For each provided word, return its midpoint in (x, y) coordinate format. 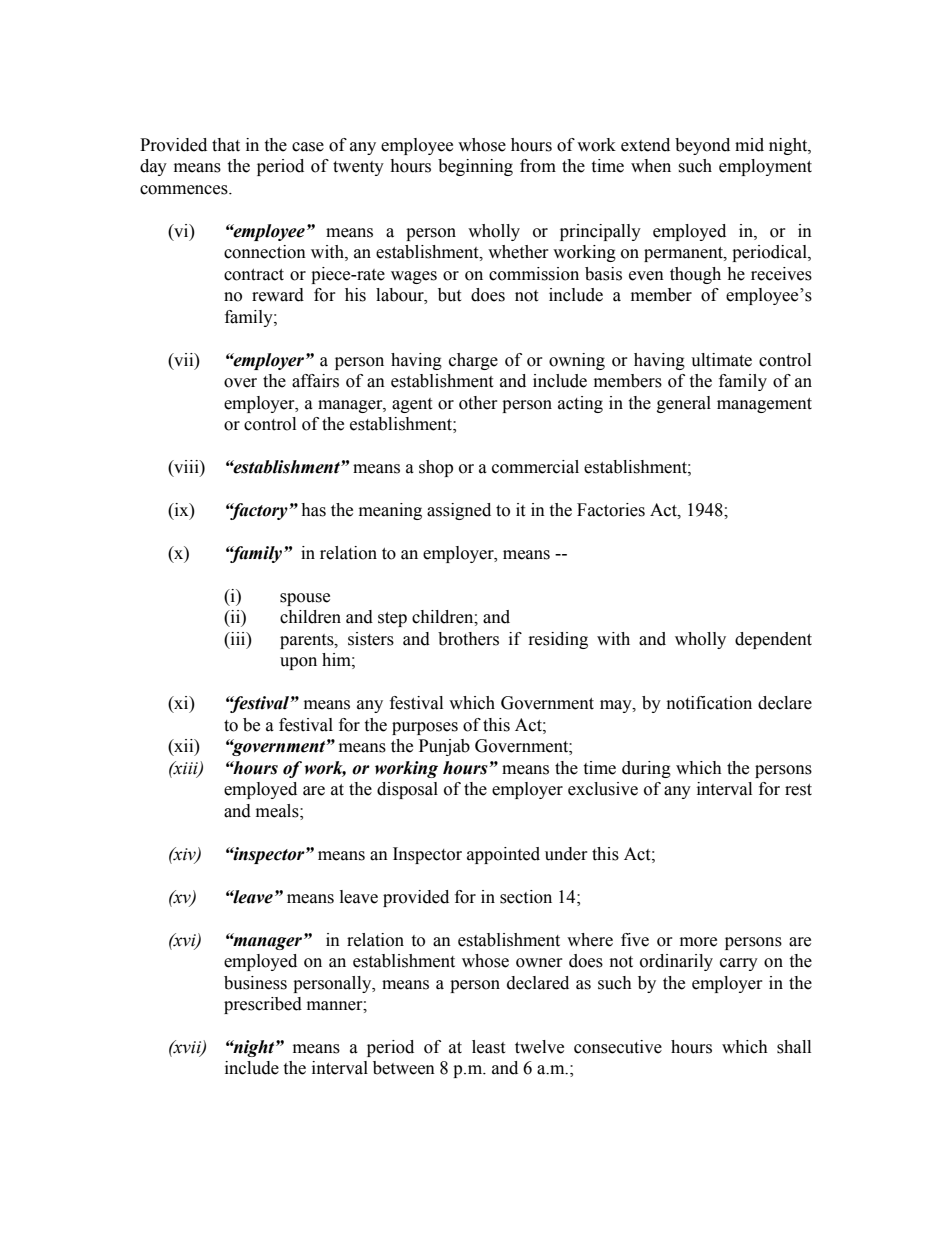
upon (298, 663)
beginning (475, 167)
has (313, 510)
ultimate (721, 360)
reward (278, 295)
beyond (702, 146)
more (698, 942)
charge (473, 361)
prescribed (263, 1005)
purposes (425, 728)
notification (709, 703)
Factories (611, 510)
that (226, 145)
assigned (459, 511)
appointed (503, 855)
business (255, 983)
